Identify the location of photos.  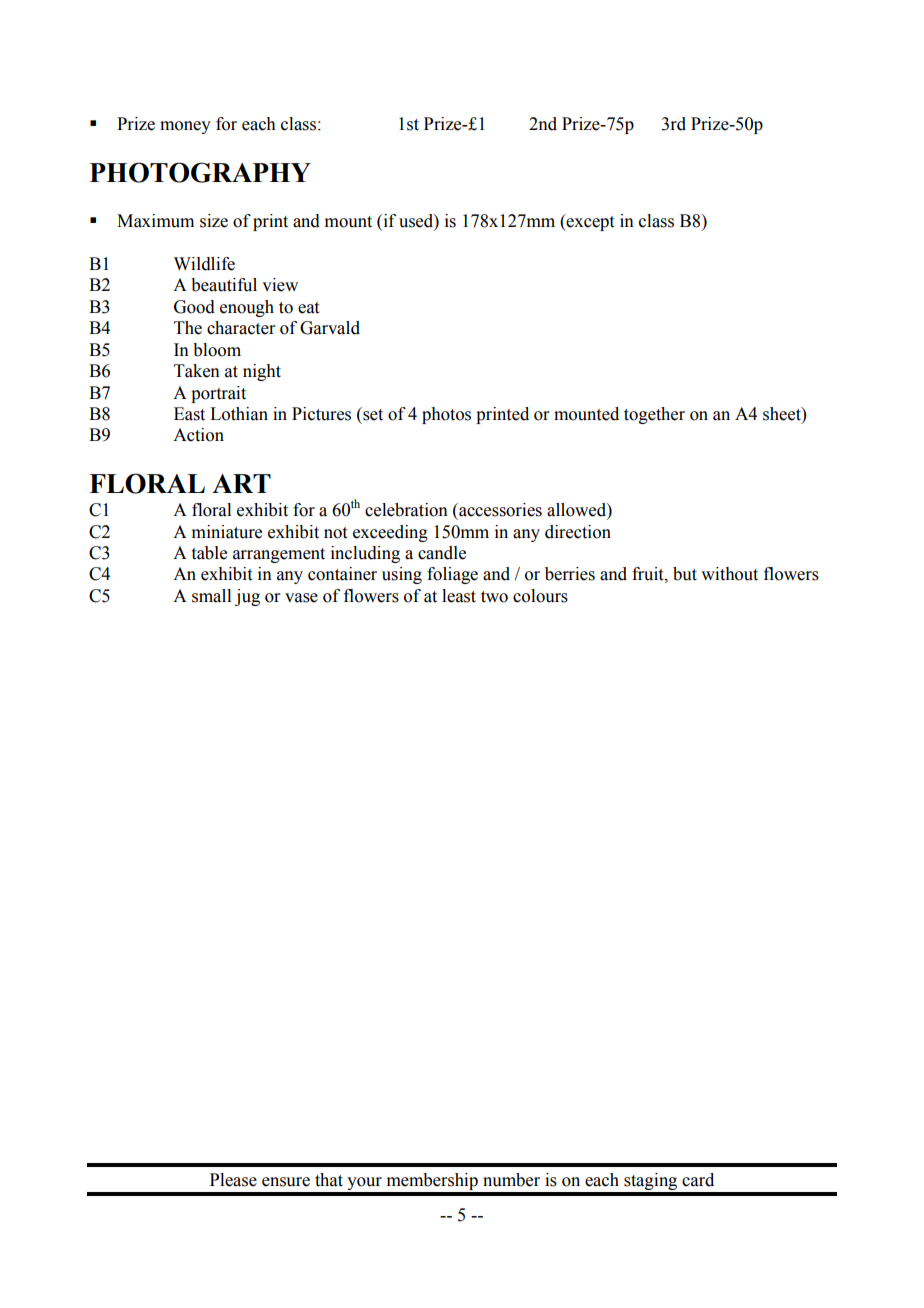
(446, 415).
